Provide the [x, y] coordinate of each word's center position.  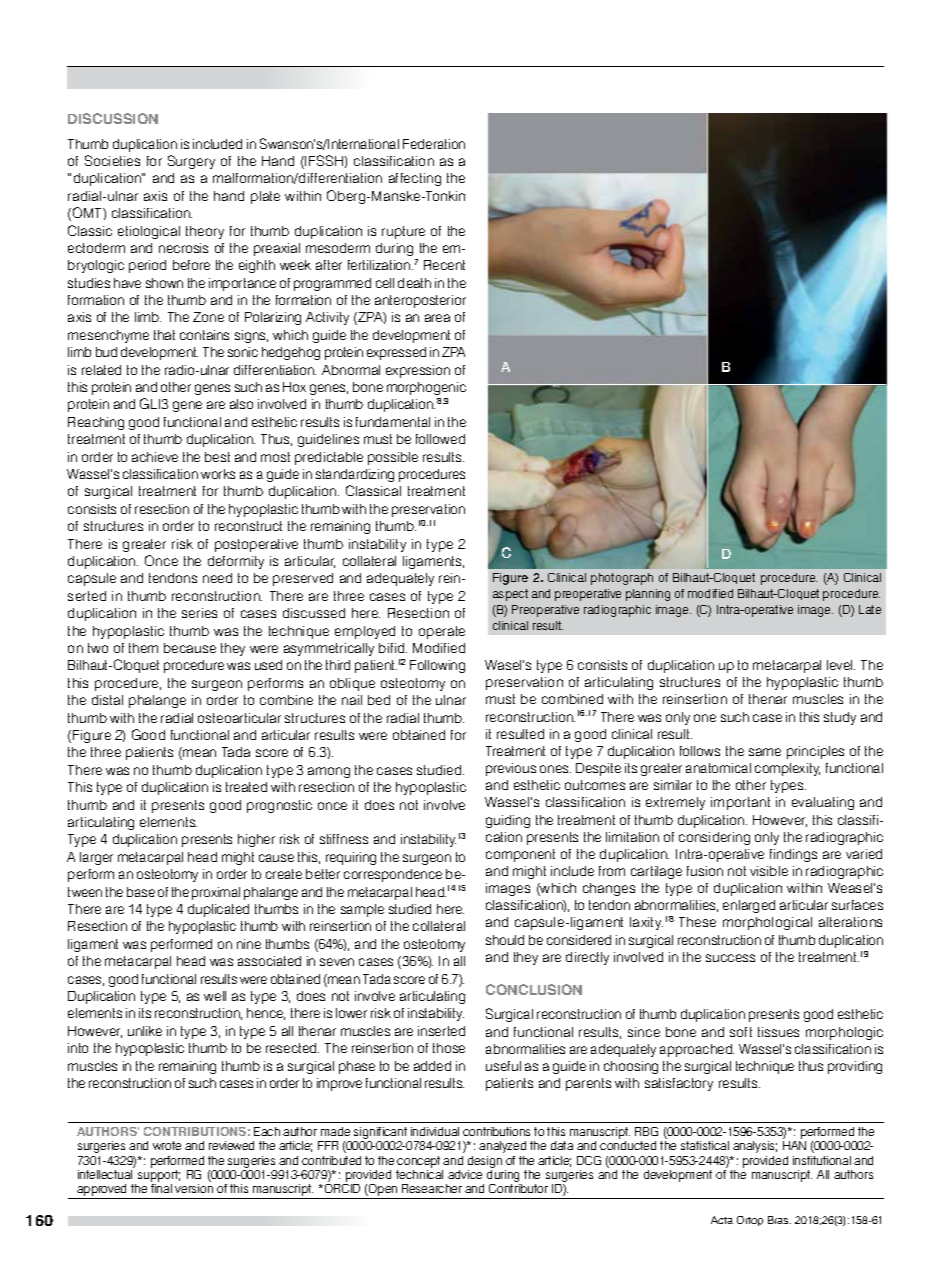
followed [440, 439]
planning [648, 595]
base [141, 892]
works [218, 474]
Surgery [191, 162]
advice [465, 1174]
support [159, 1177]
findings [793, 855]
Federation [434, 144]
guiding [508, 821]
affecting [415, 179]
